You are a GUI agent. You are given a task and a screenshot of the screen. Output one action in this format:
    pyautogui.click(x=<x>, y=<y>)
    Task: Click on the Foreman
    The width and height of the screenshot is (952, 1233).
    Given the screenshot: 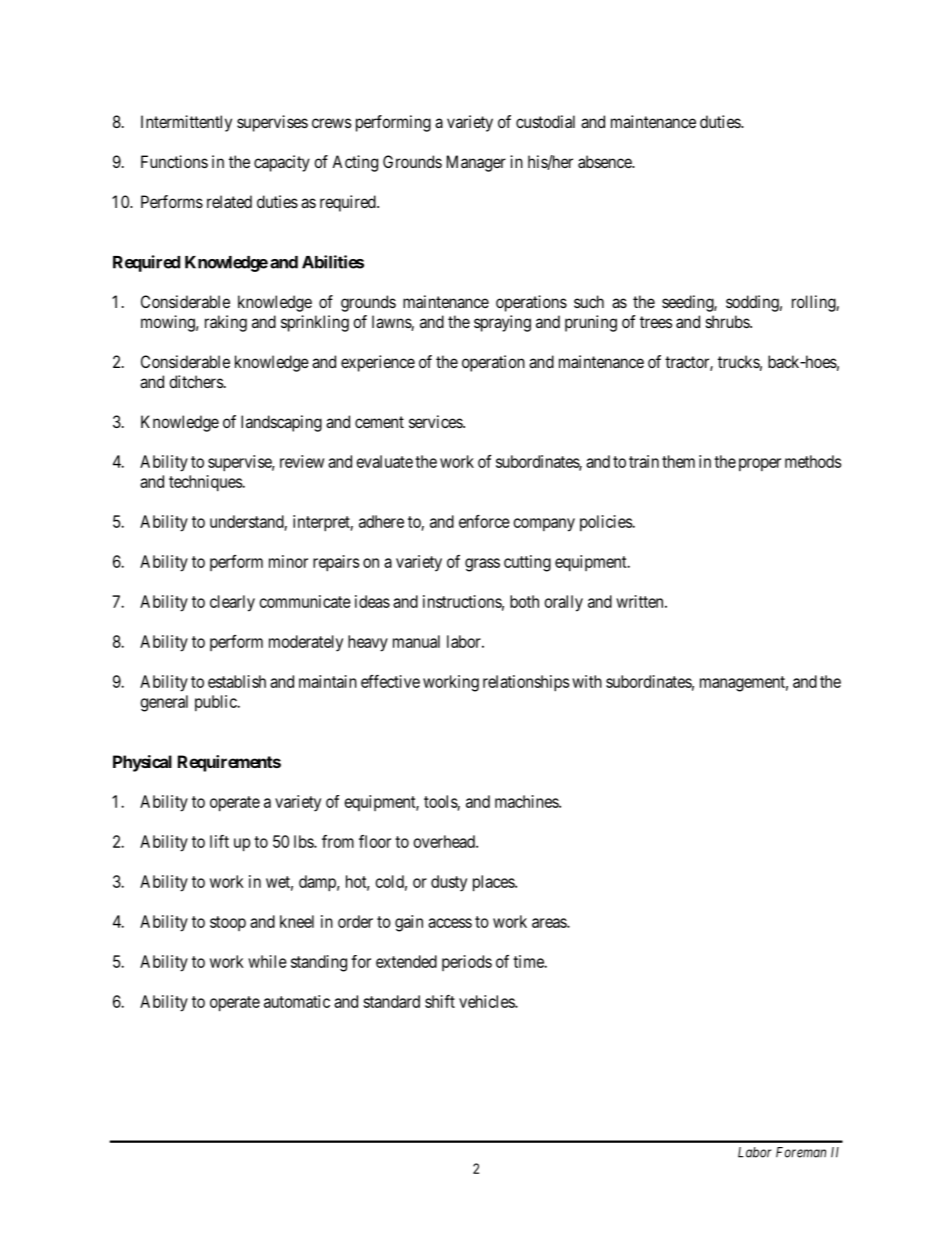 What is the action you would take?
    pyautogui.click(x=801, y=1152)
